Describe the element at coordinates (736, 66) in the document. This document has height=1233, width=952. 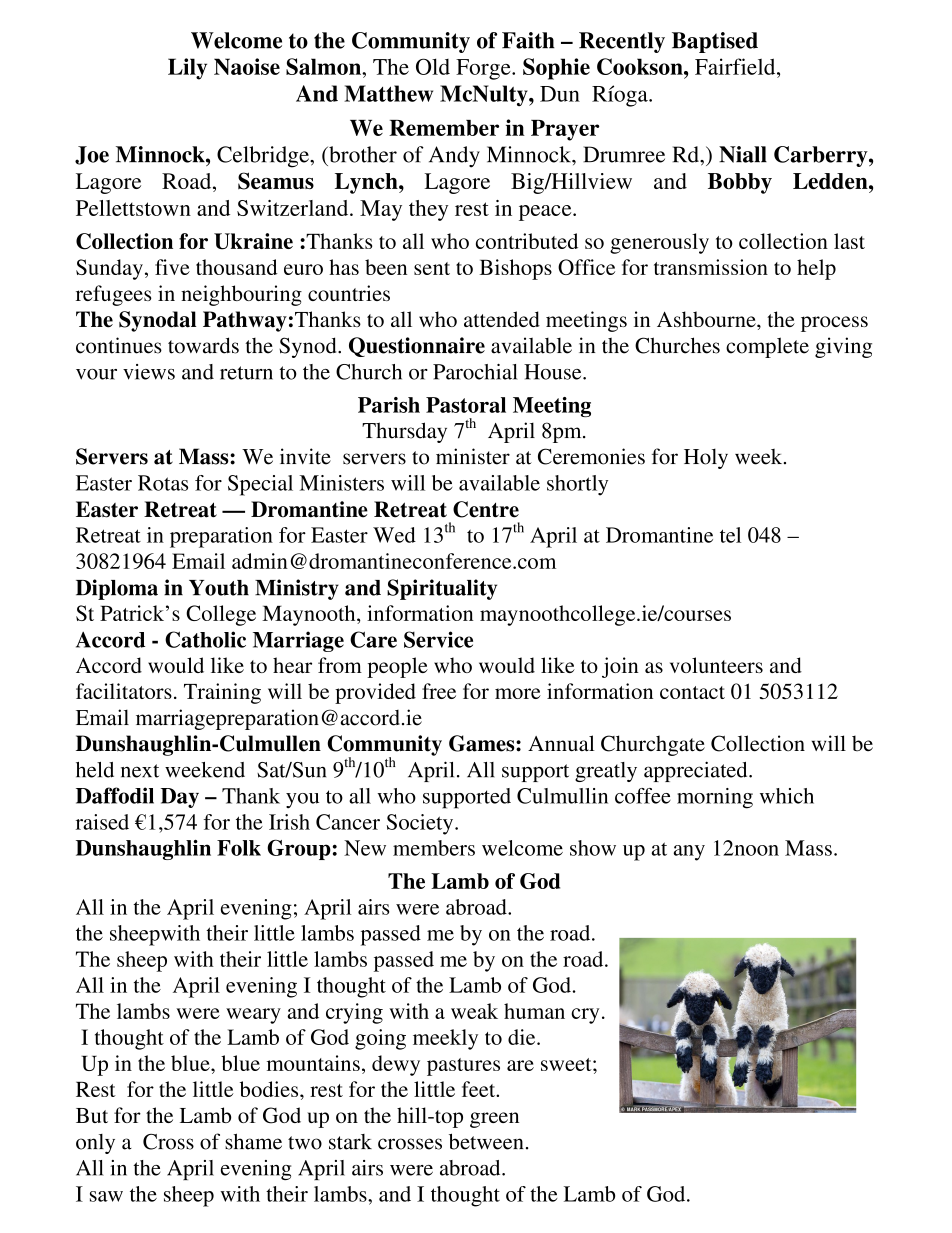
I see `Fairfield` at that location.
